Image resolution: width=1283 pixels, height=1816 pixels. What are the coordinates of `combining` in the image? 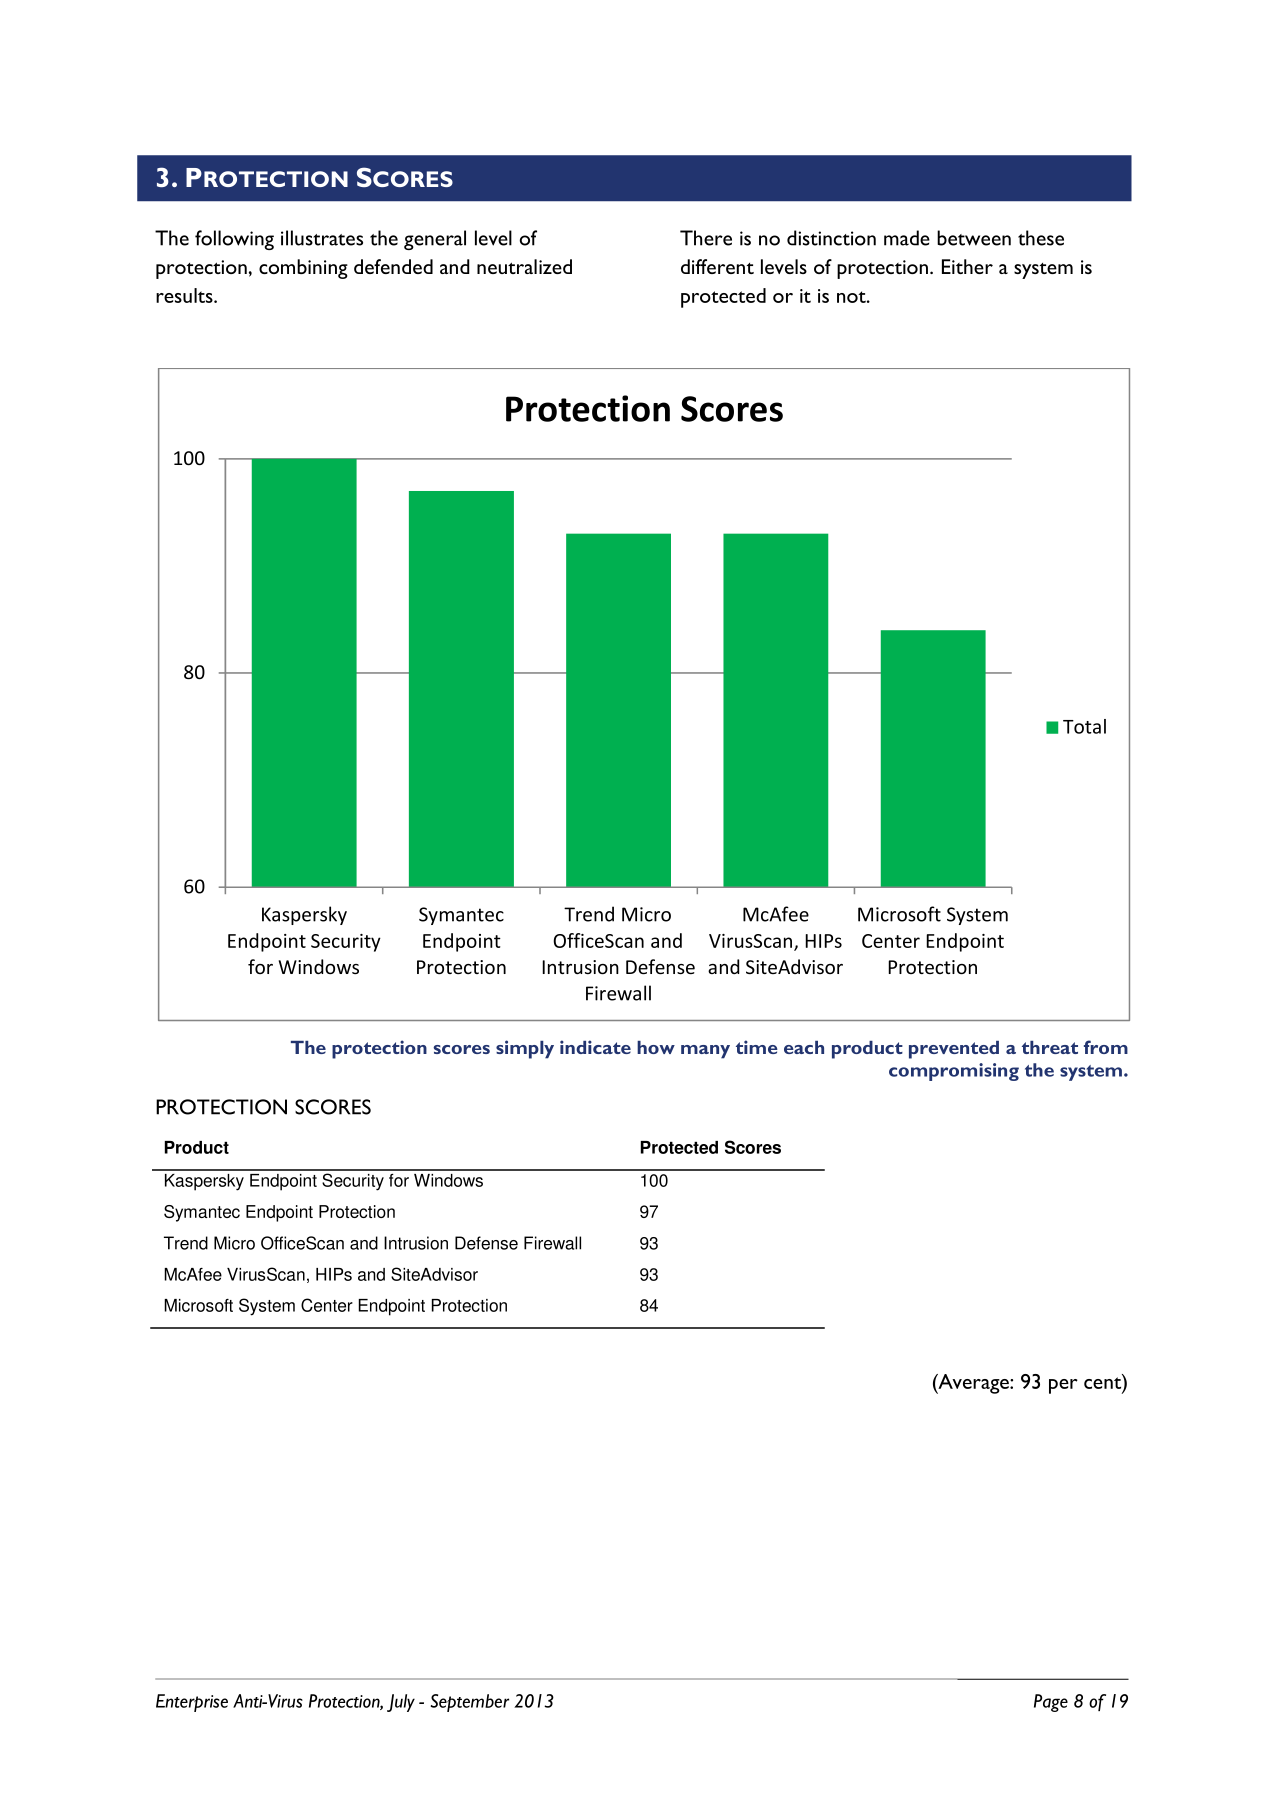 It's located at (303, 269).
